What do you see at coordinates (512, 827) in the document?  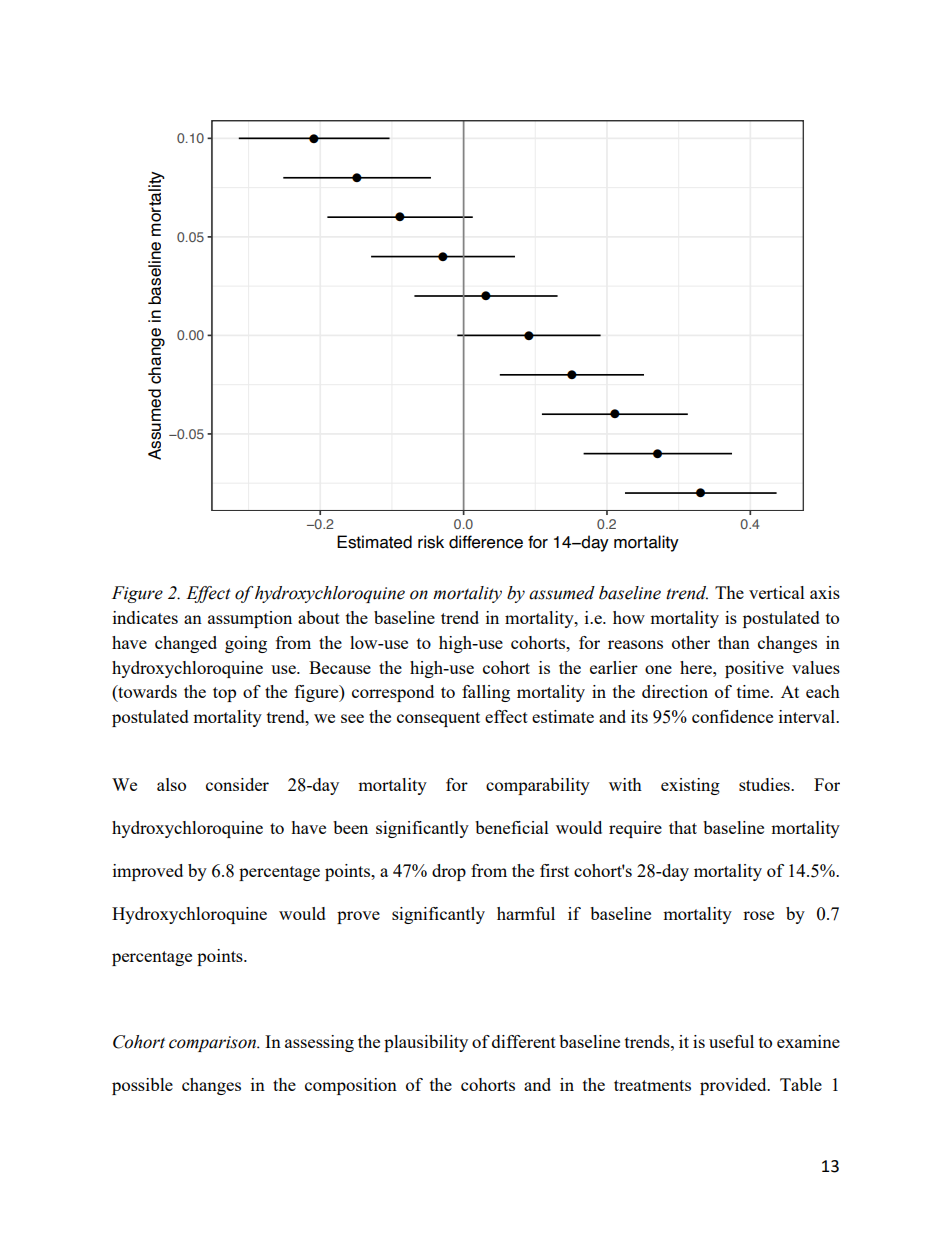 I see `beneficial` at bounding box center [512, 827].
